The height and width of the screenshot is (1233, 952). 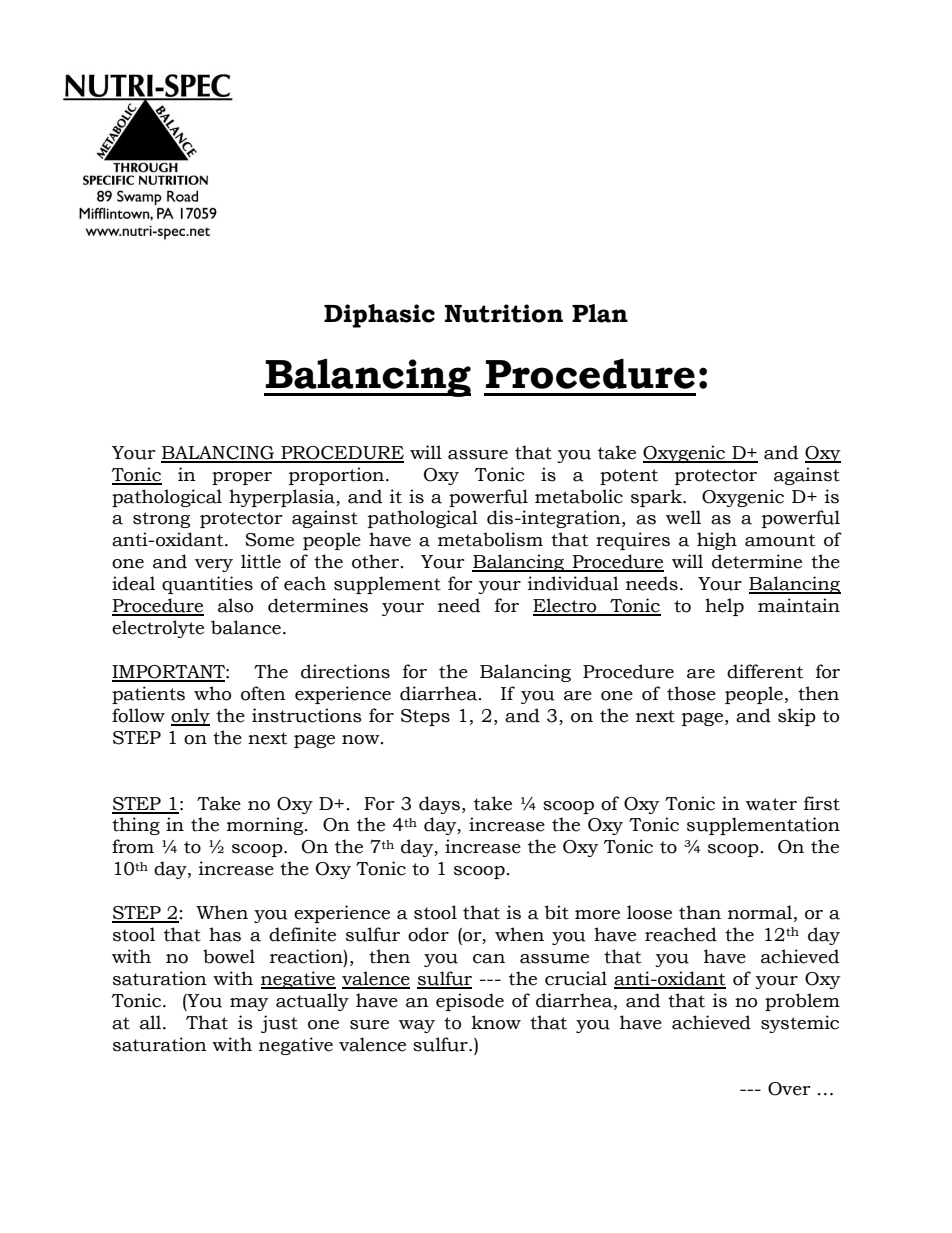 I want to click on very, so click(x=214, y=565).
